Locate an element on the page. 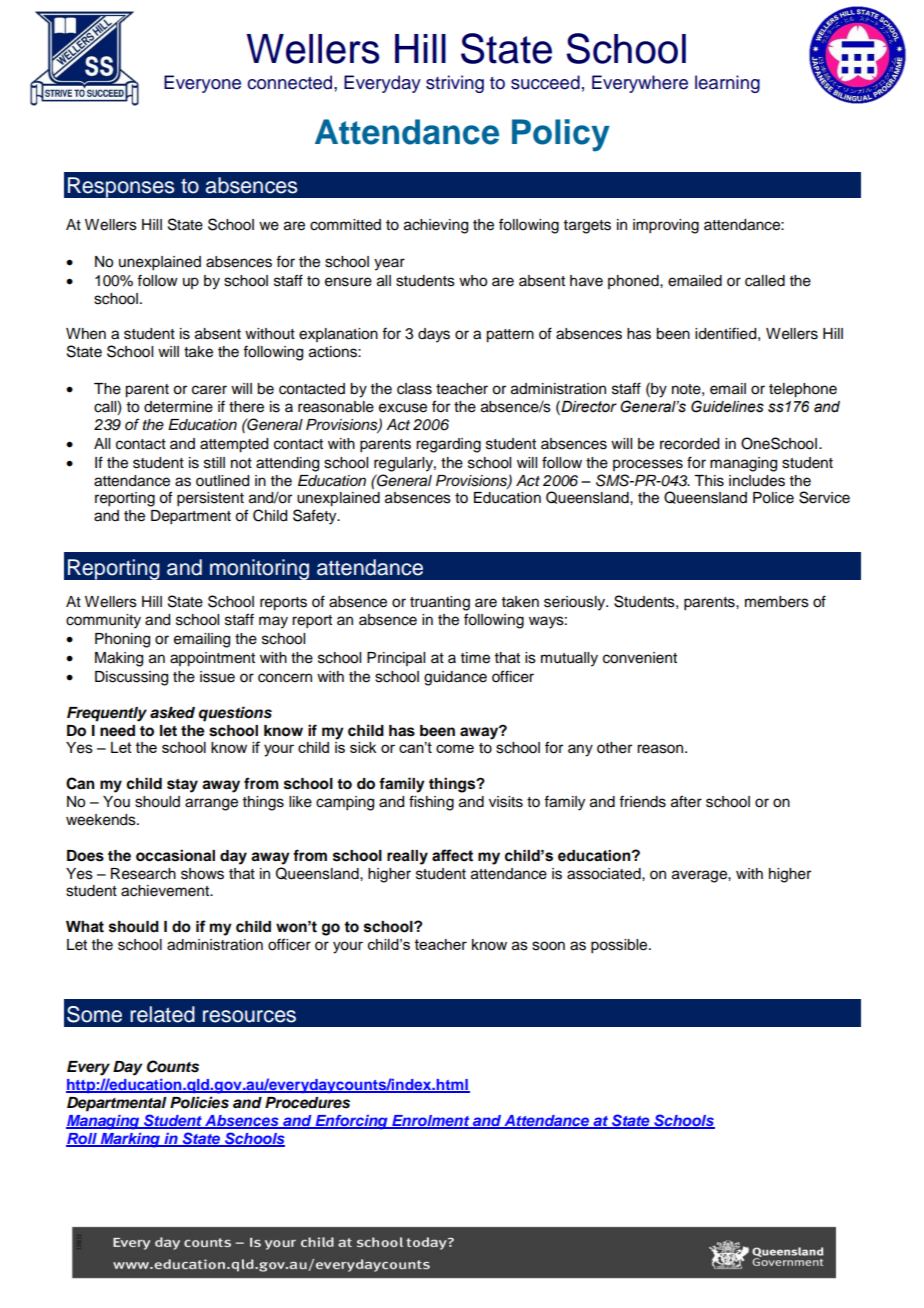  recorded is located at coordinates (689, 444).
